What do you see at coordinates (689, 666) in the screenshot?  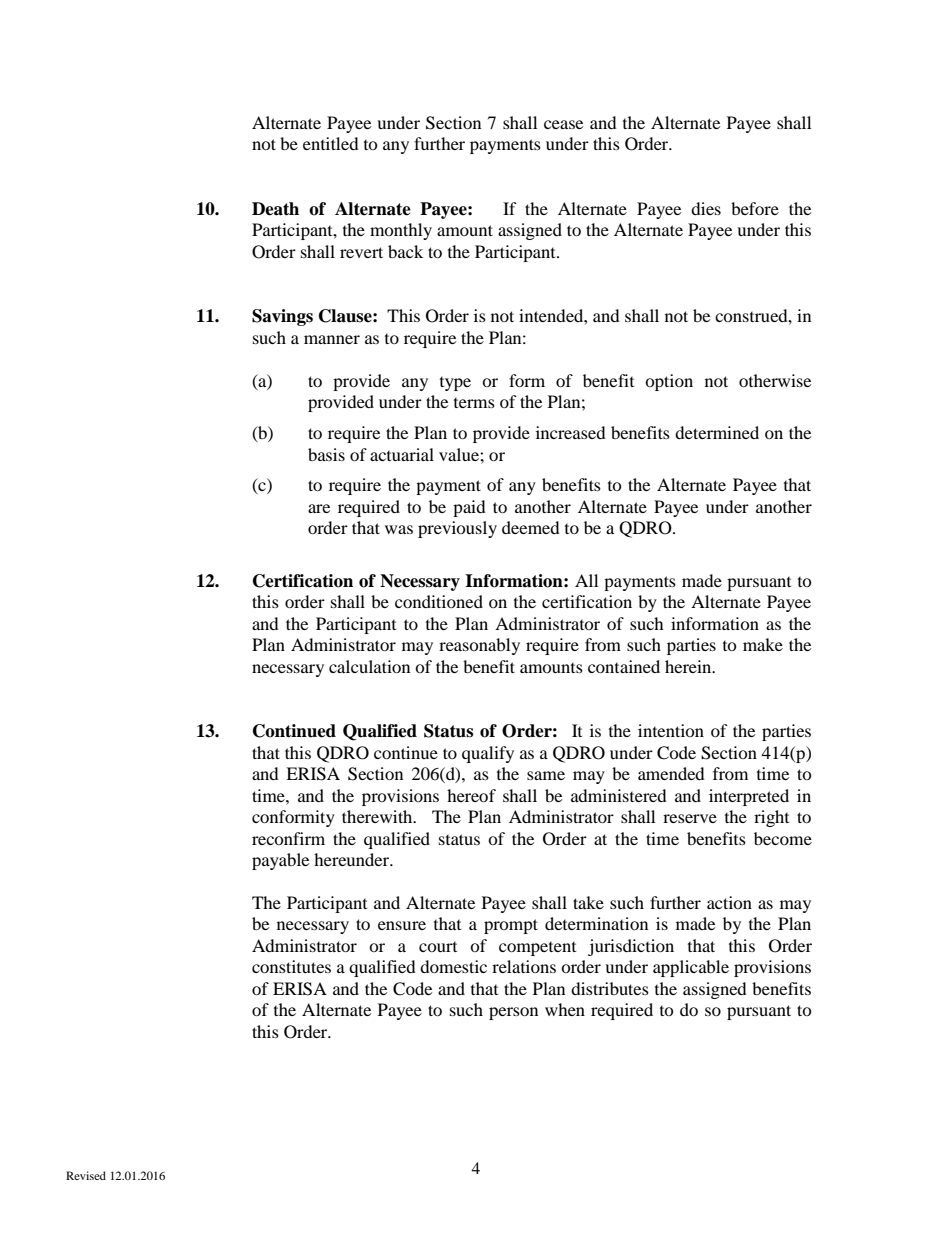 I see `herein` at bounding box center [689, 666].
